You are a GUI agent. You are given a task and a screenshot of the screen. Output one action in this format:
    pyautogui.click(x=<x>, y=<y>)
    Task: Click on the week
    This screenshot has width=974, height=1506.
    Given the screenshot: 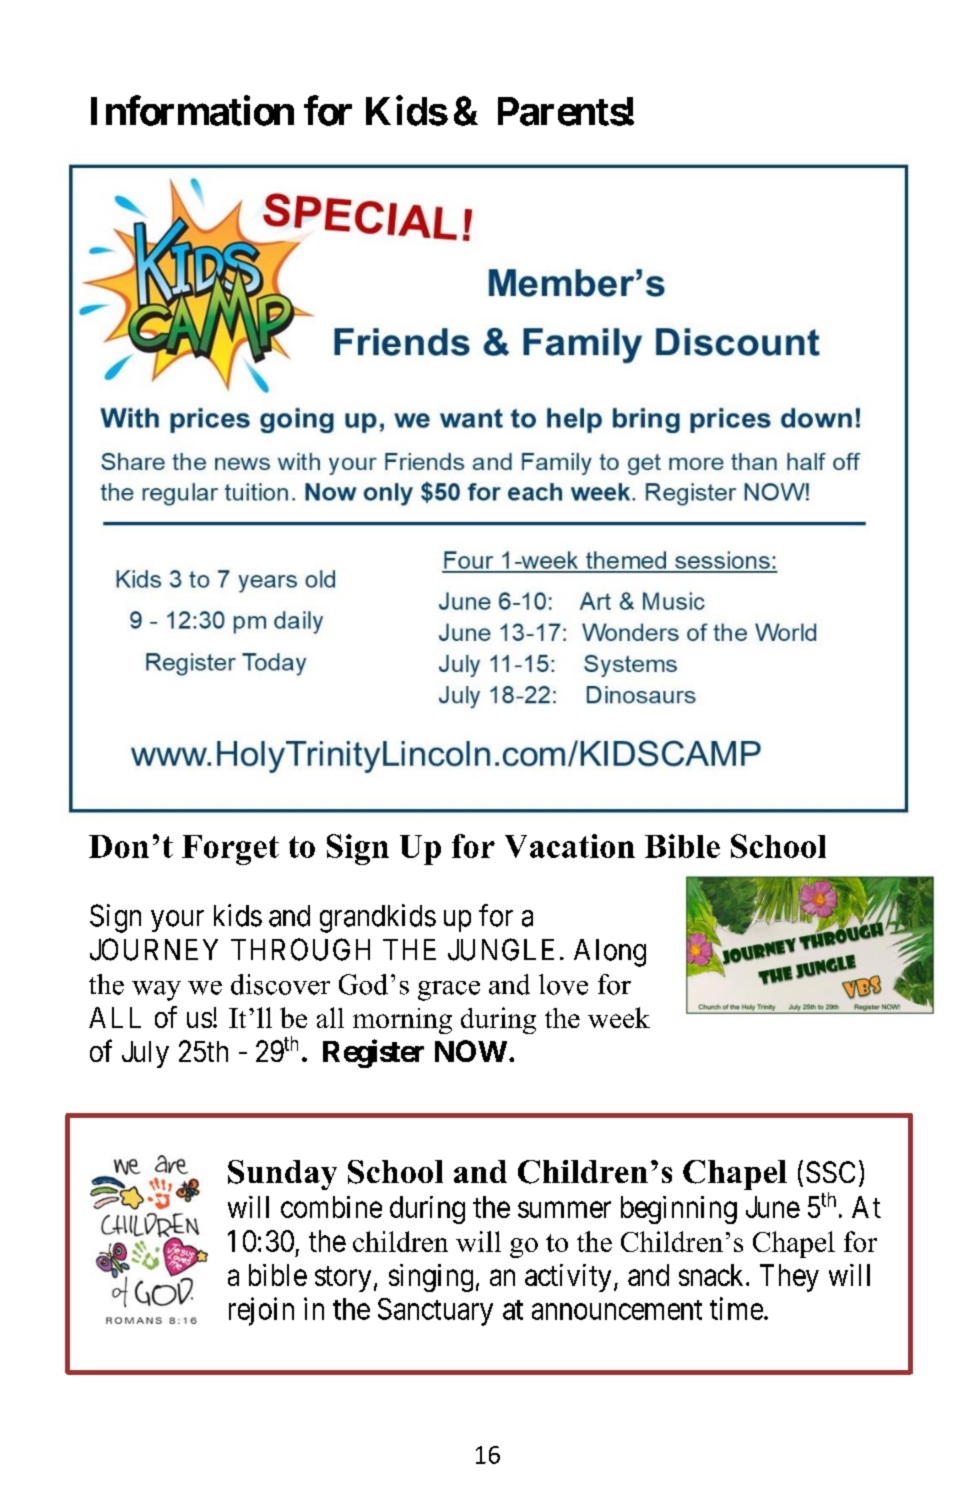 What is the action you would take?
    pyautogui.click(x=619, y=1017)
